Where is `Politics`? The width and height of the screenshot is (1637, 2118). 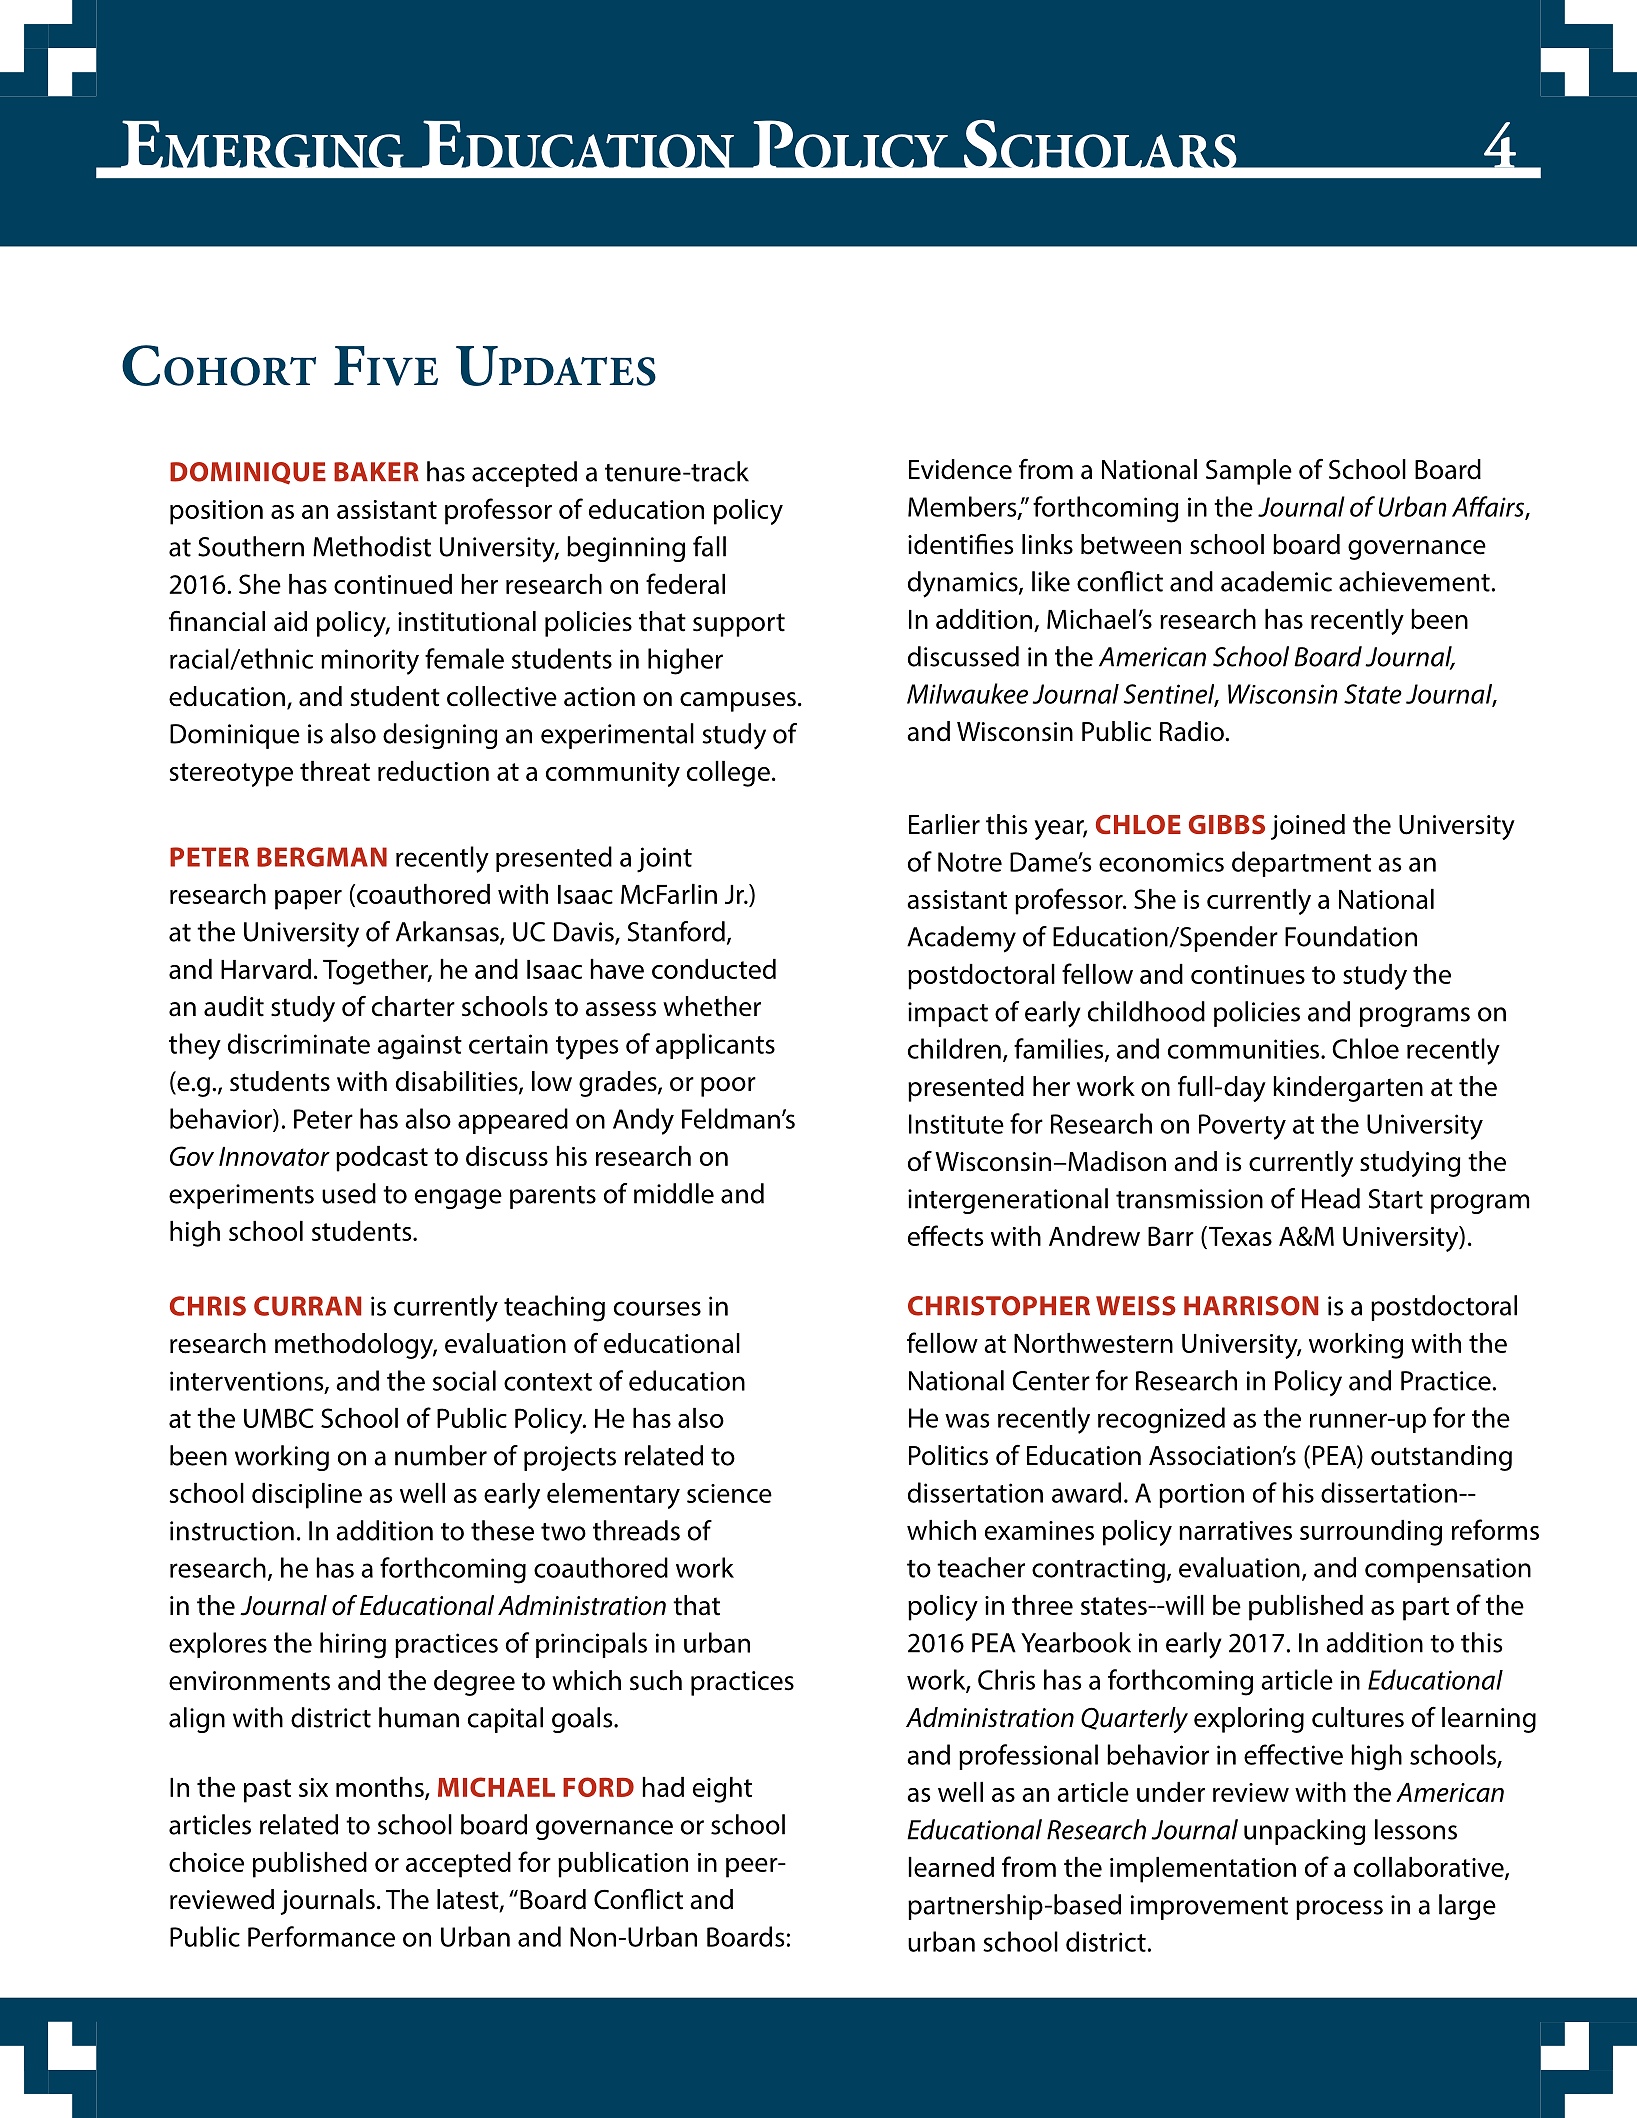 Politics is located at coordinates (948, 1455).
